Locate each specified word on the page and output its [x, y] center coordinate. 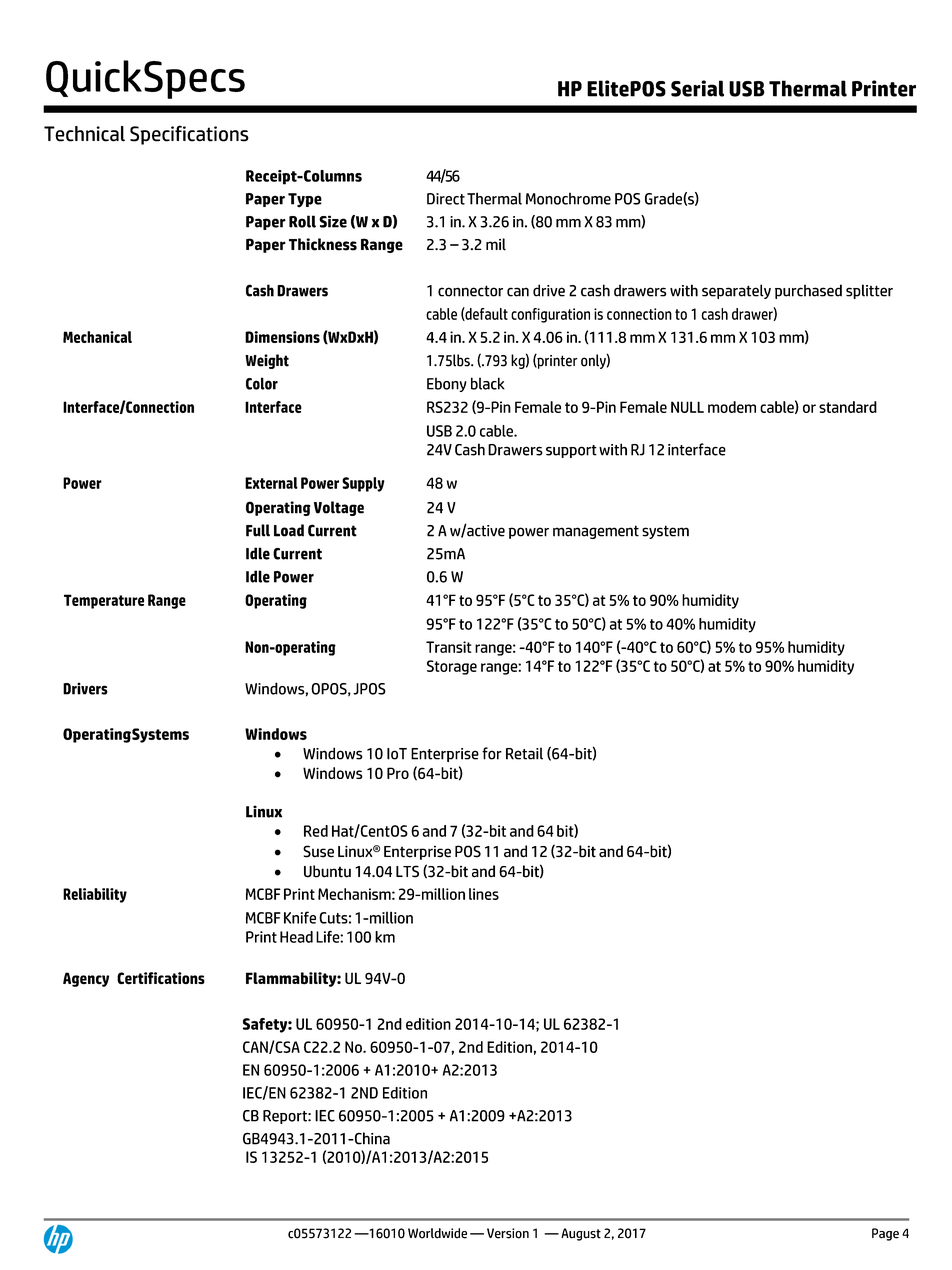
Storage [452, 667]
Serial [697, 88]
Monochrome [568, 198]
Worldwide [437, 1233]
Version [508, 1233]
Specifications [189, 135]
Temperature [104, 601]
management [596, 532]
